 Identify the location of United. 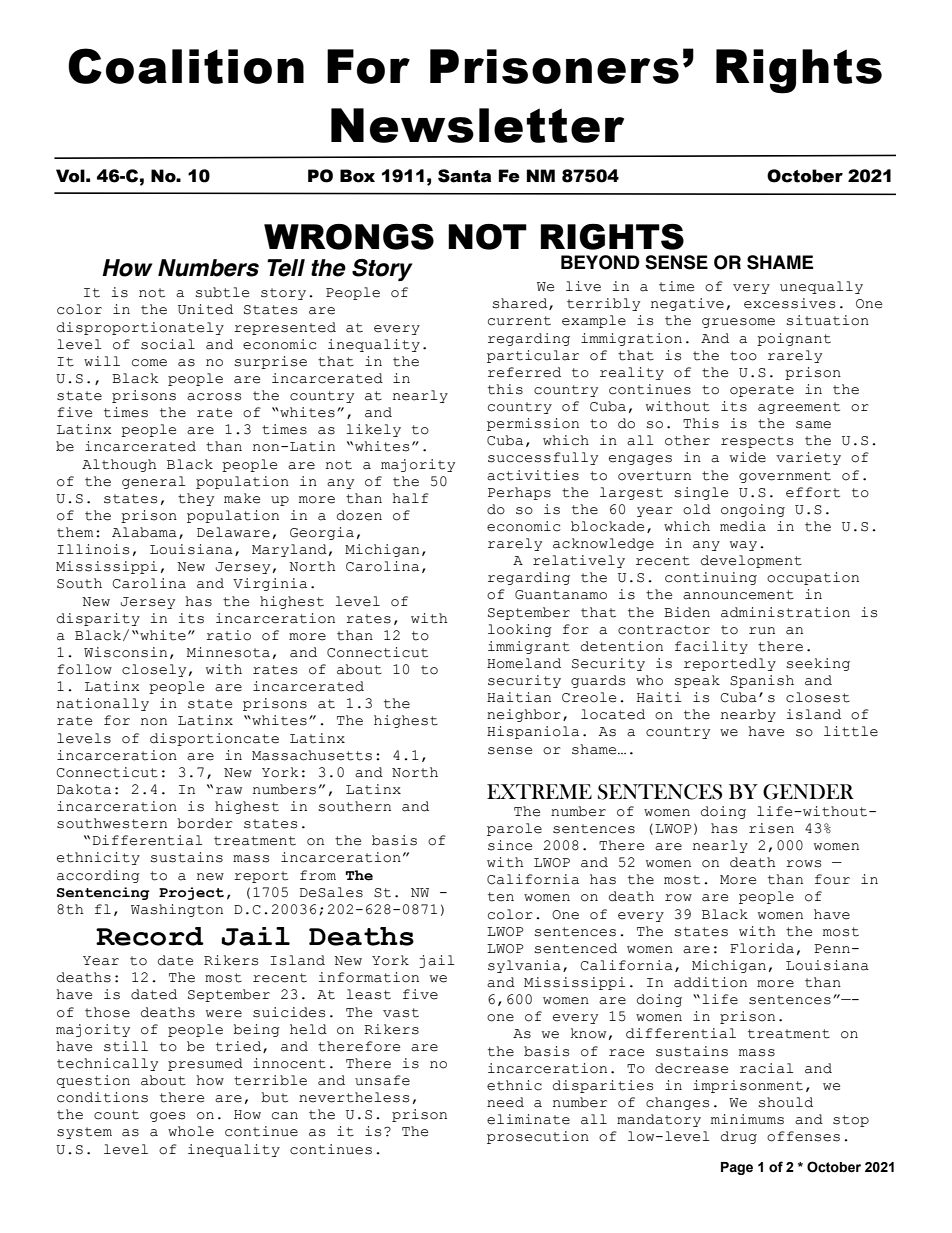
(205, 309).
